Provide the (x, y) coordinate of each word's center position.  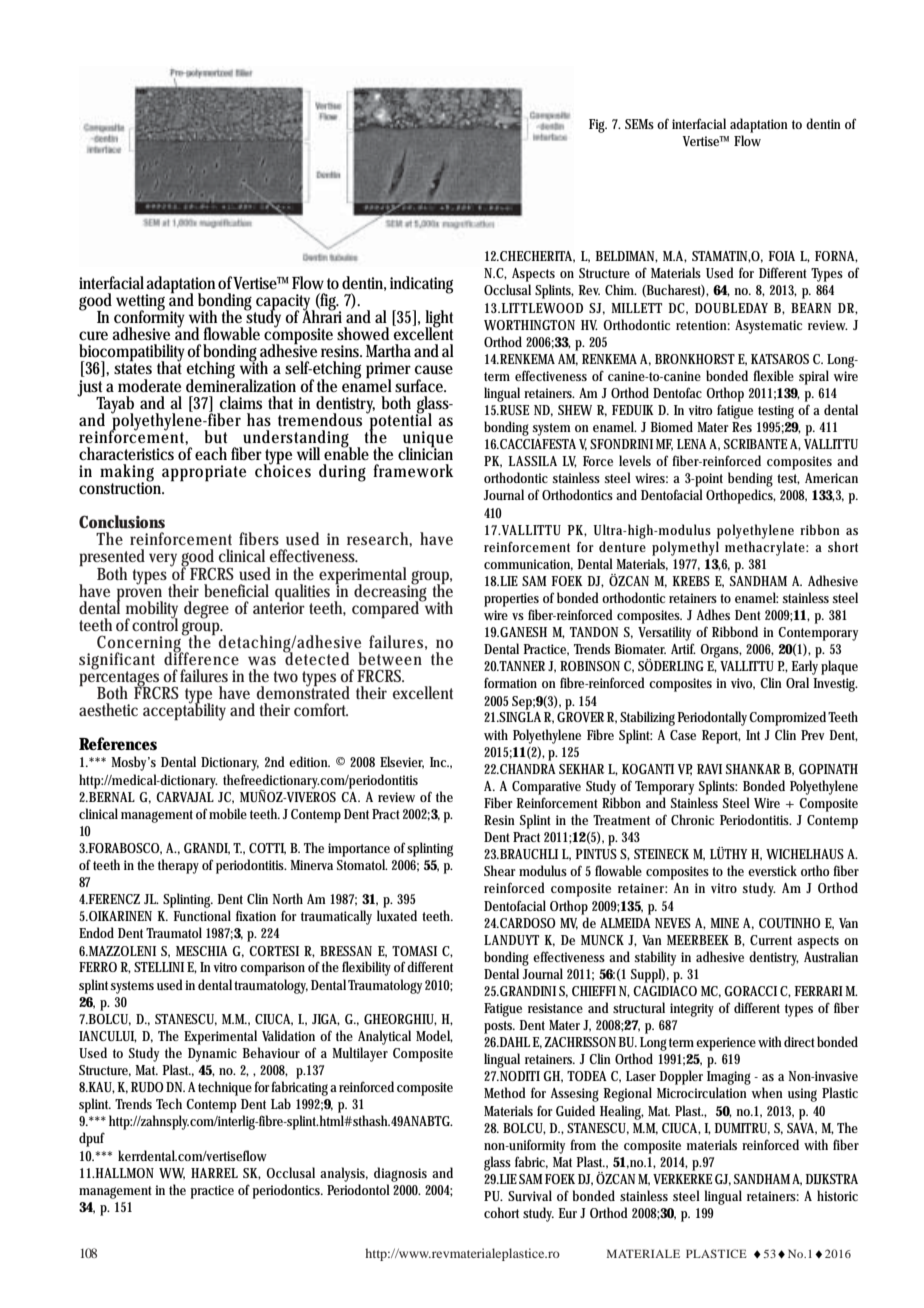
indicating (421, 285)
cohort (501, 1212)
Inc (439, 762)
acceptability (184, 711)
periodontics (288, 1191)
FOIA (782, 256)
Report (721, 737)
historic (837, 1195)
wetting (140, 303)
